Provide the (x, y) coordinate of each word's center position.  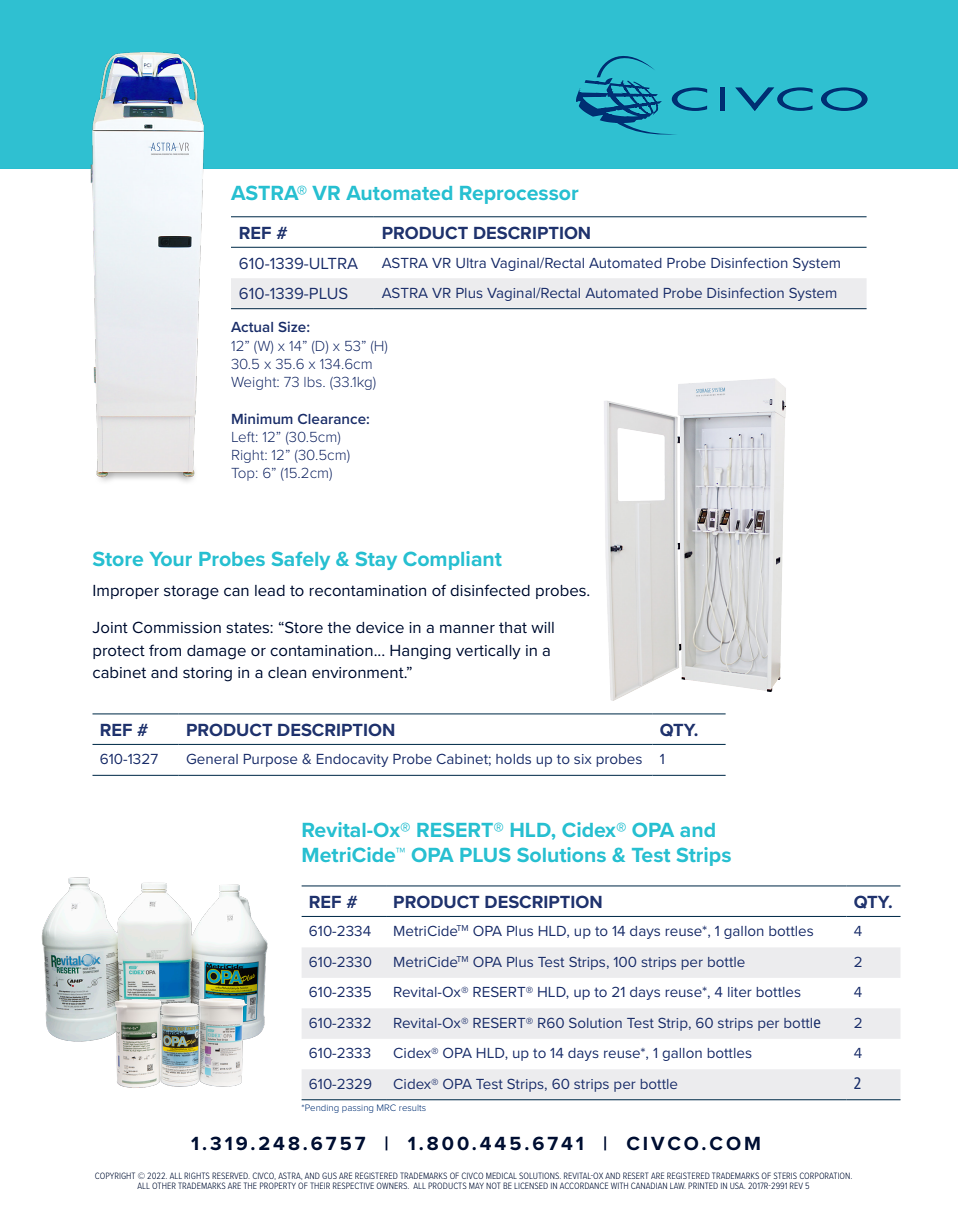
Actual (252, 327)
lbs (314, 382)
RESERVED (231, 1175)
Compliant (452, 560)
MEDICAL (501, 1175)
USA (737, 1185)
